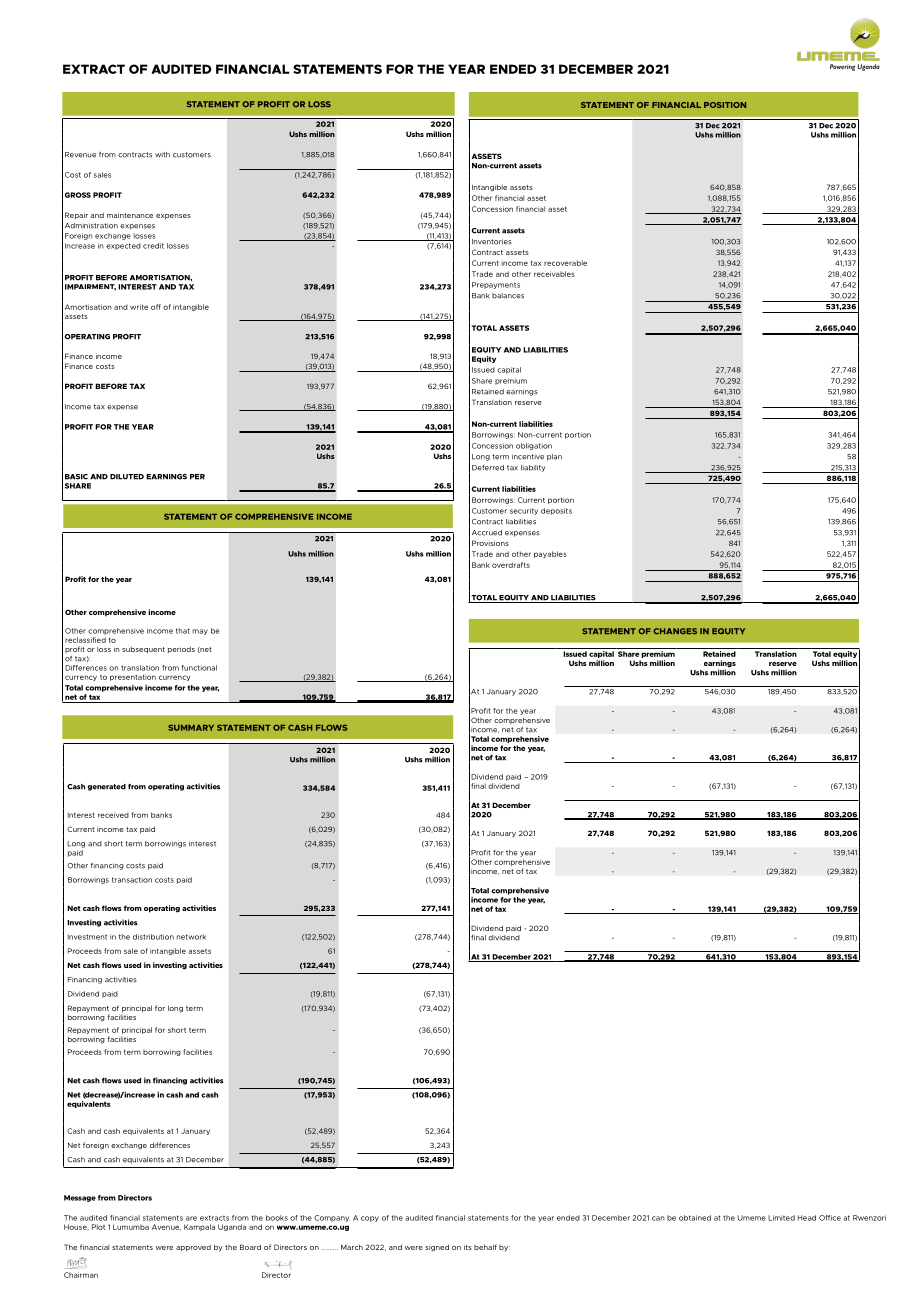  What do you see at coordinates (511, 565) in the screenshot?
I see `overdrafts` at bounding box center [511, 565].
